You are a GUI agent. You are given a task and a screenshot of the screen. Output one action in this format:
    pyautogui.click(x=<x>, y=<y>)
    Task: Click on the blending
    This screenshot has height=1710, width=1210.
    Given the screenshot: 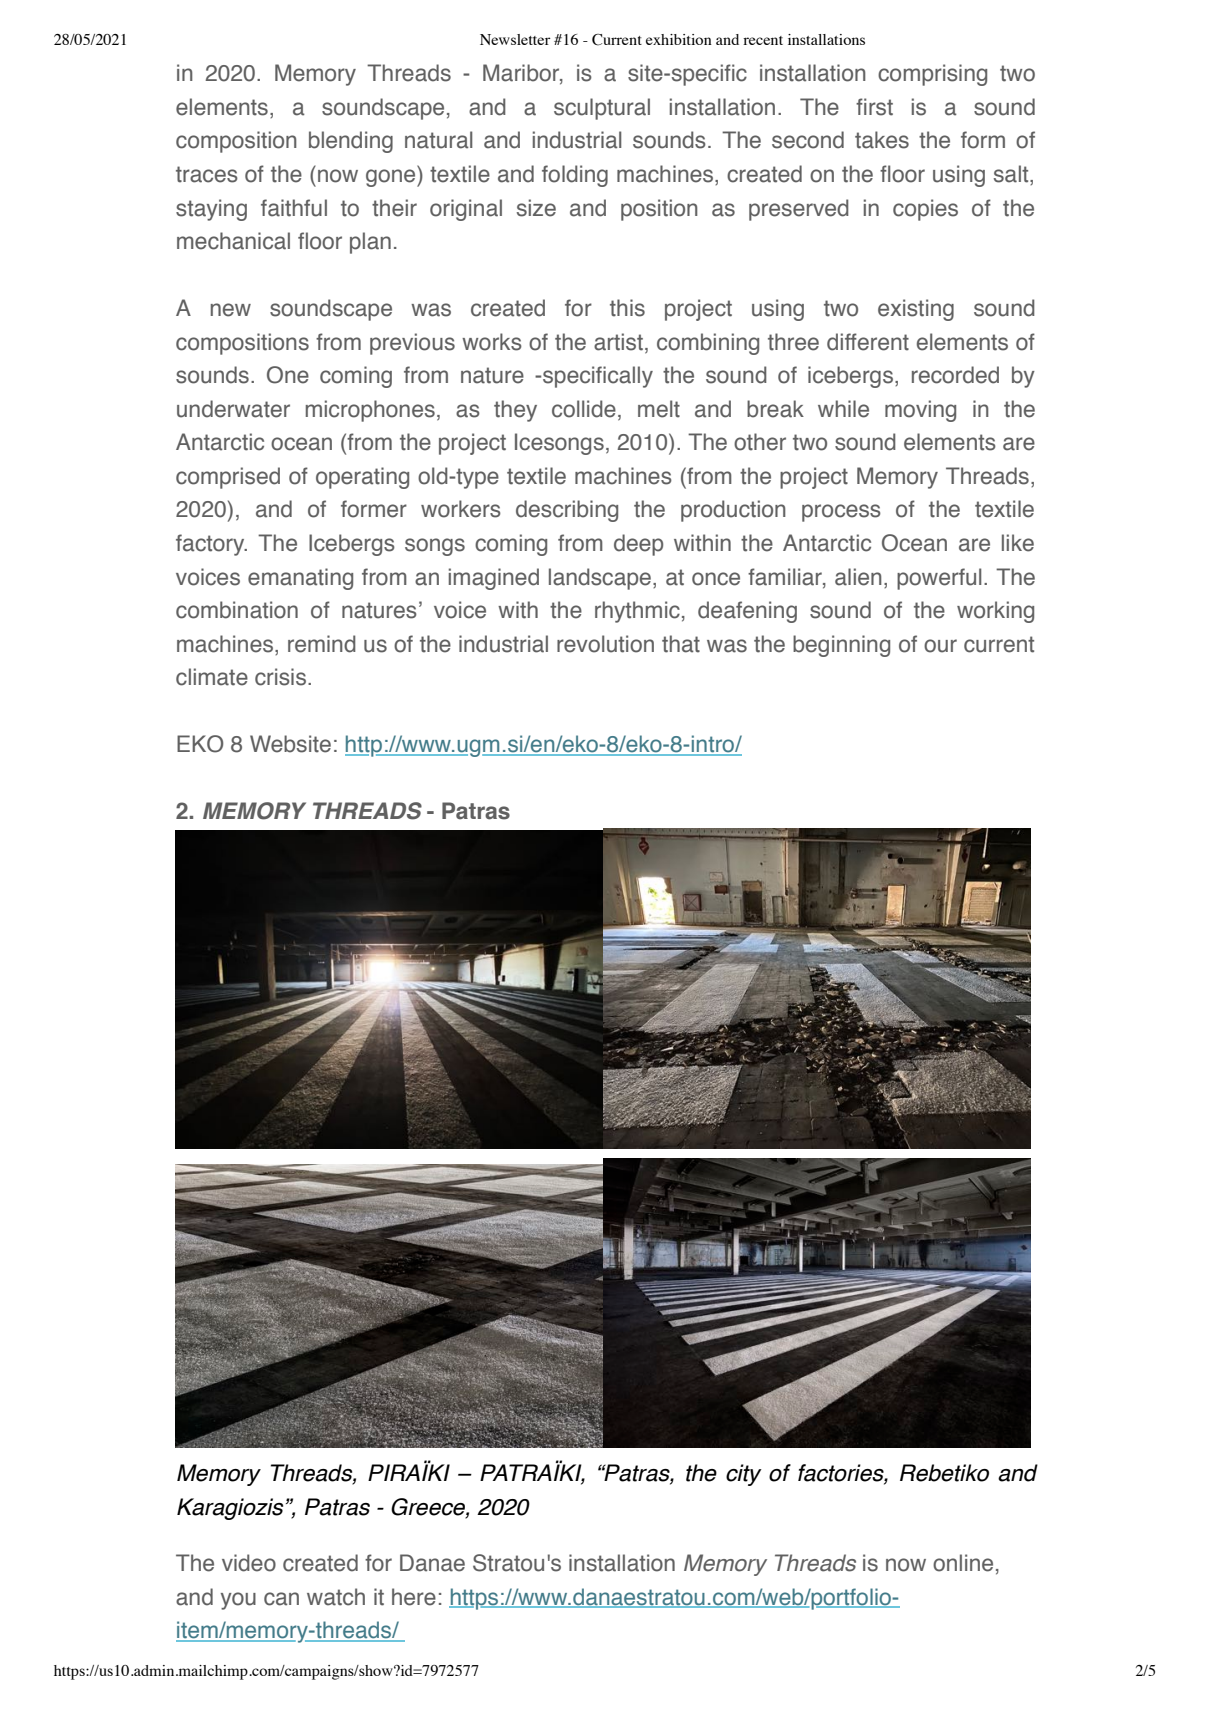 What is the action you would take?
    pyautogui.click(x=351, y=142)
